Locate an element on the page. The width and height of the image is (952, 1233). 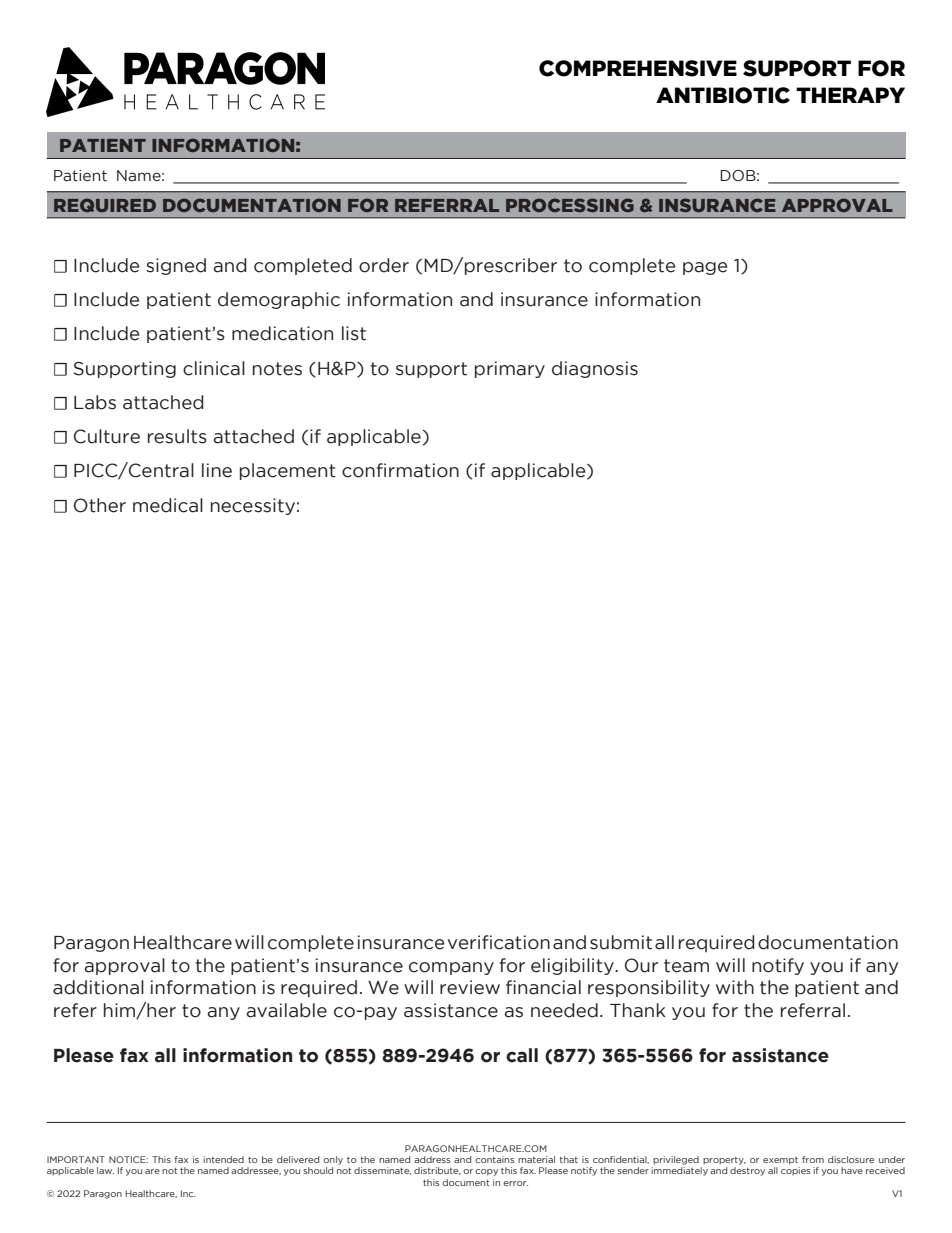
verification is located at coordinates (499, 942).
